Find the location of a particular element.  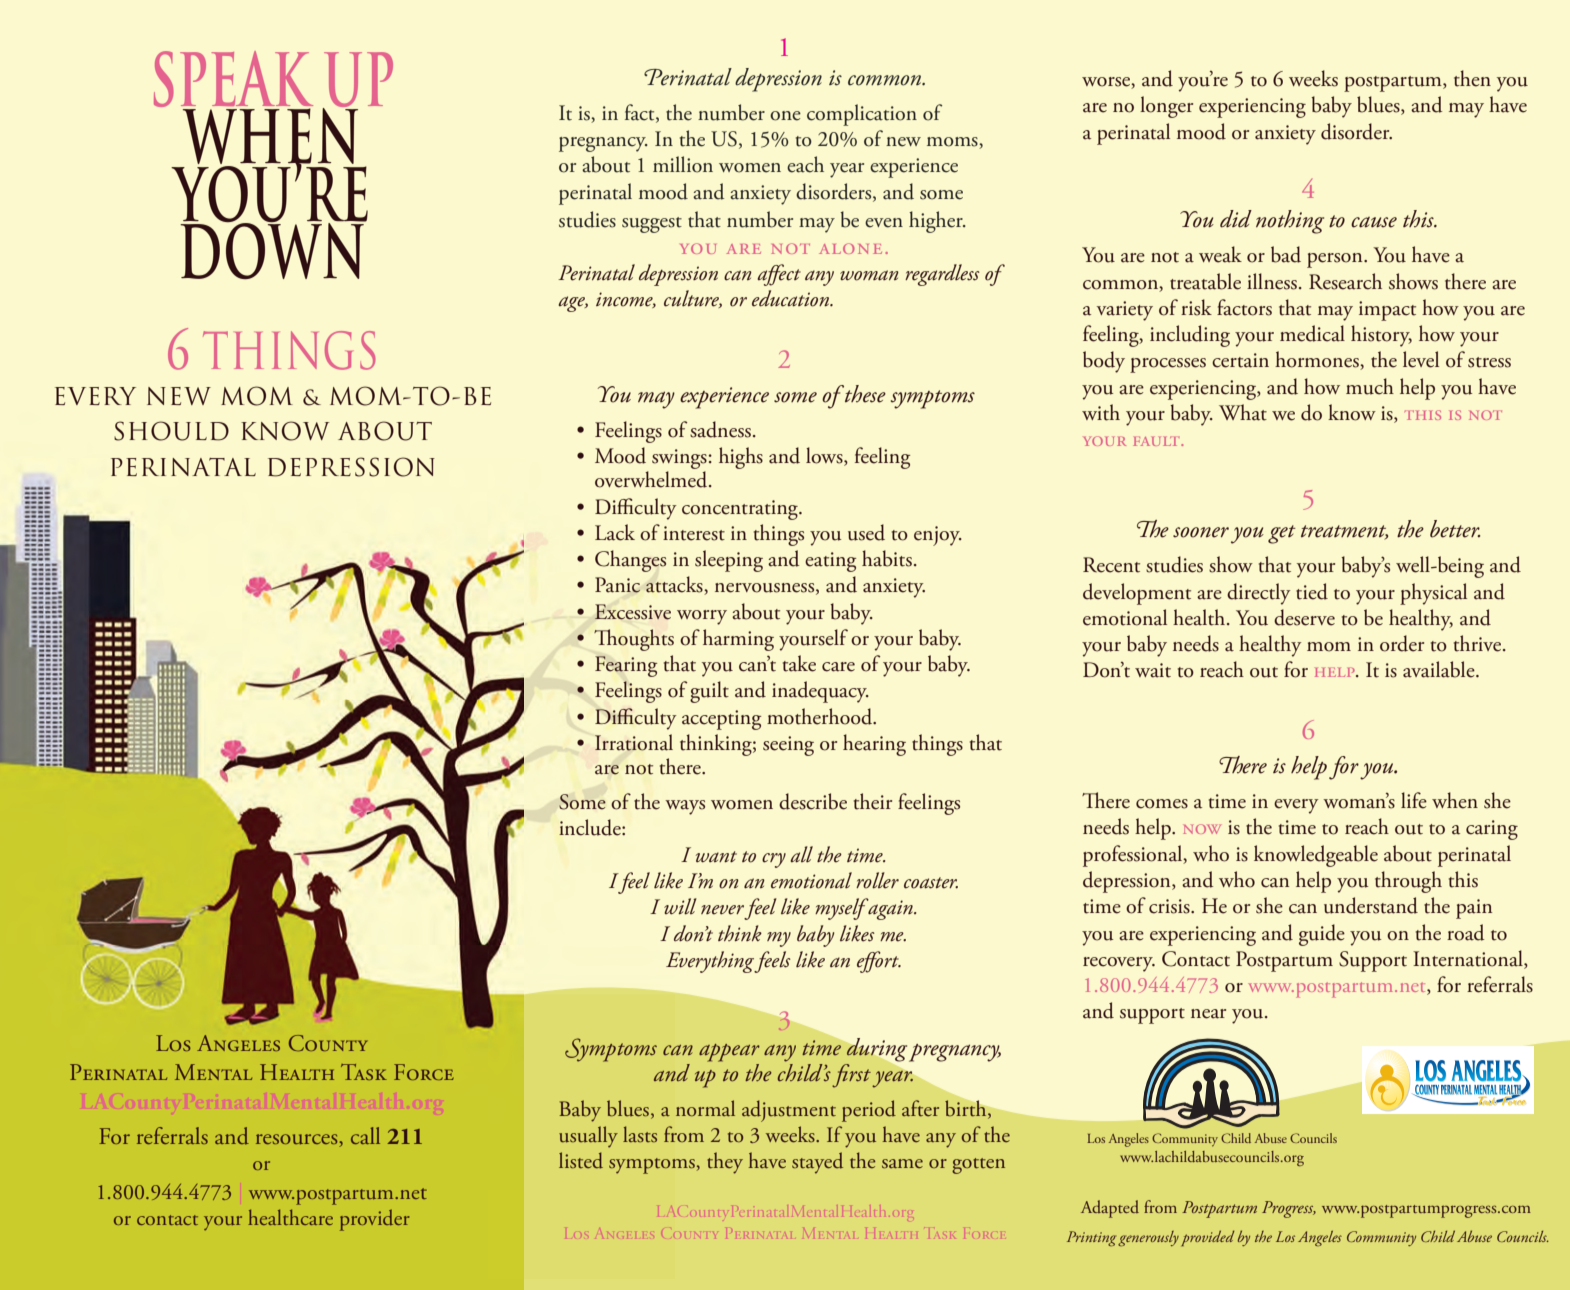

lows is located at coordinates (825, 456).
